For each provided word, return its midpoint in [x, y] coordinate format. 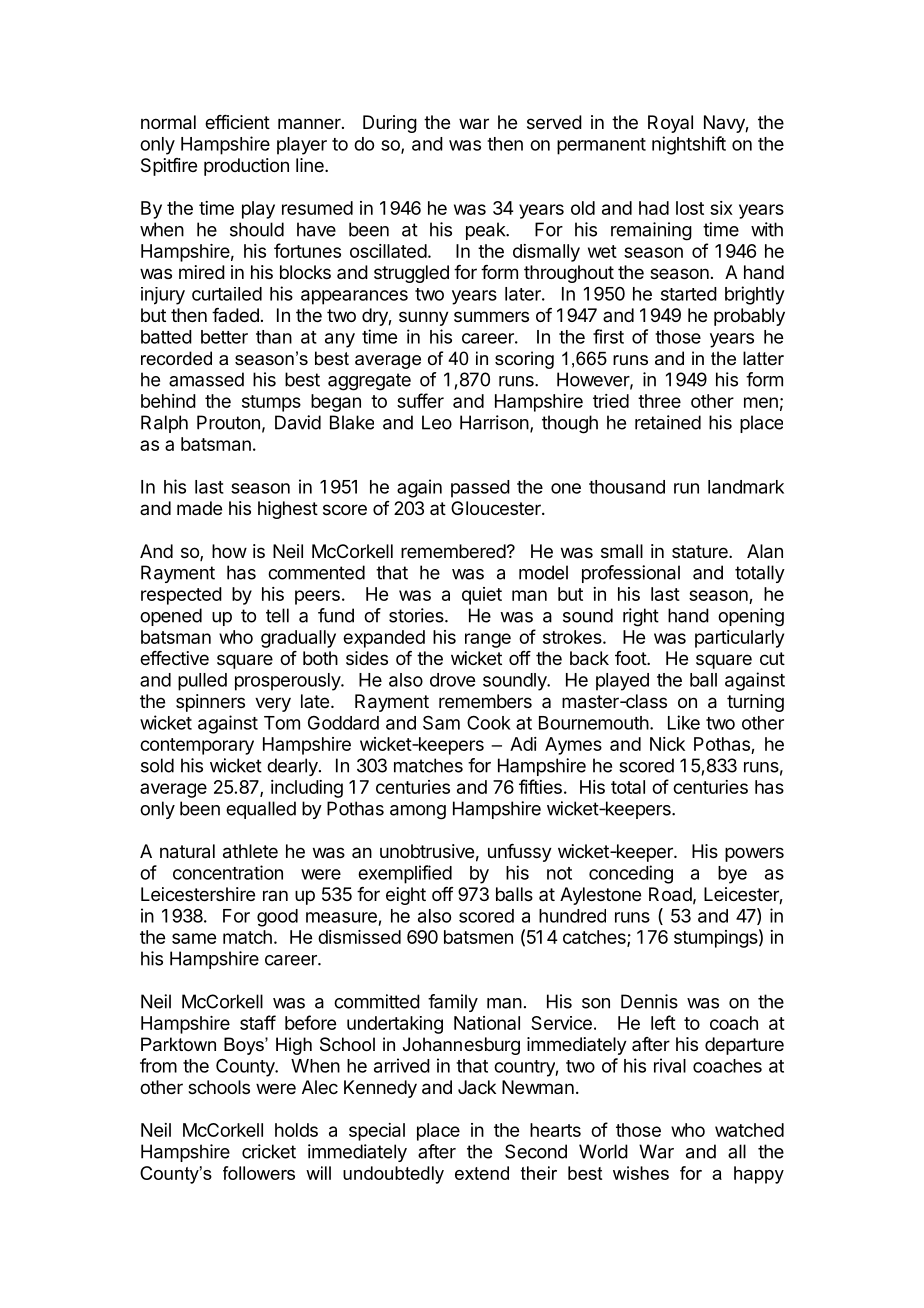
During [390, 124]
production [246, 167]
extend [482, 1173]
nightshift [689, 145]
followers [259, 1173]
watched [749, 1130]
